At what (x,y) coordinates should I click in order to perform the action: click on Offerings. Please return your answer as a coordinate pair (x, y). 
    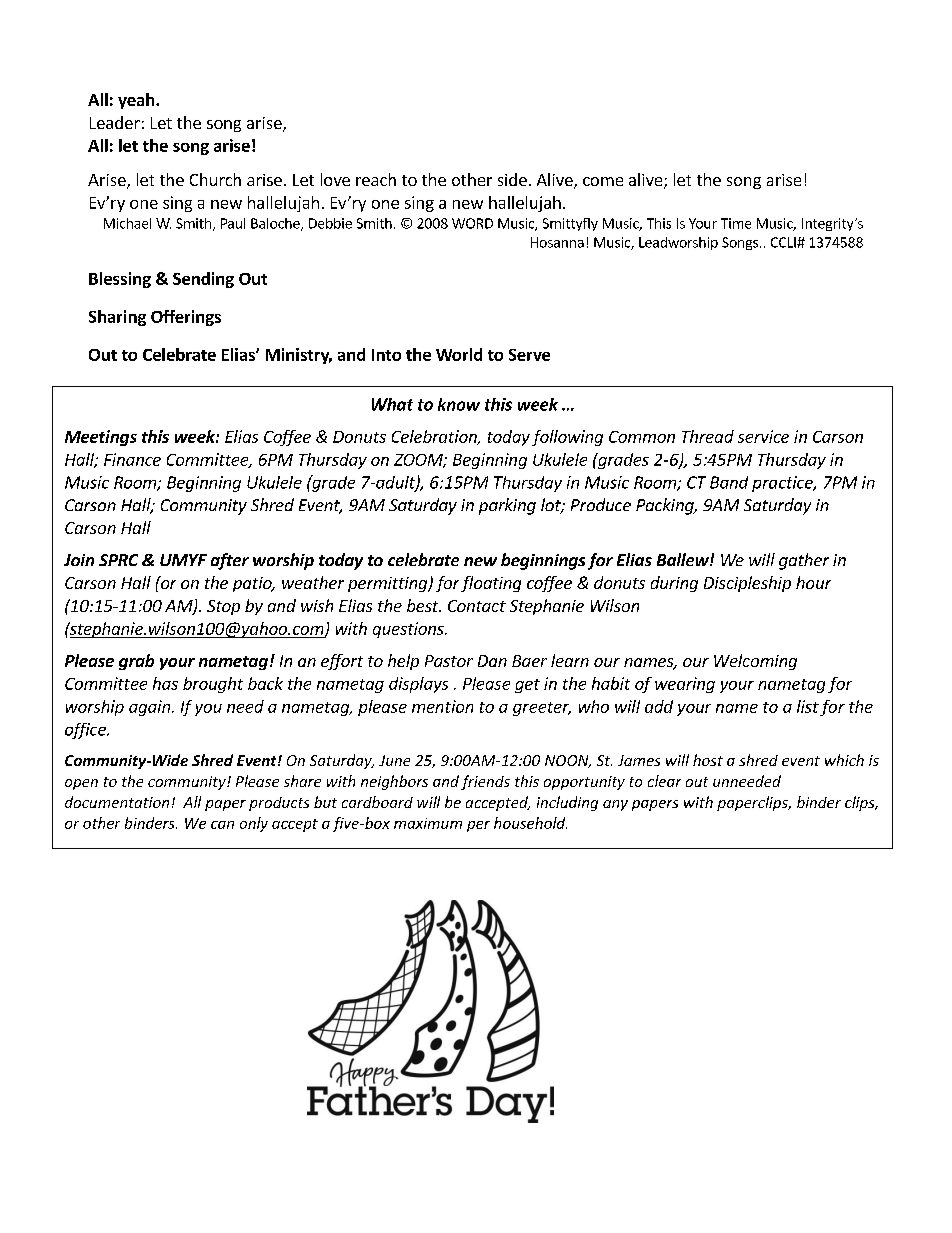
    Looking at the image, I should click on (186, 318).
